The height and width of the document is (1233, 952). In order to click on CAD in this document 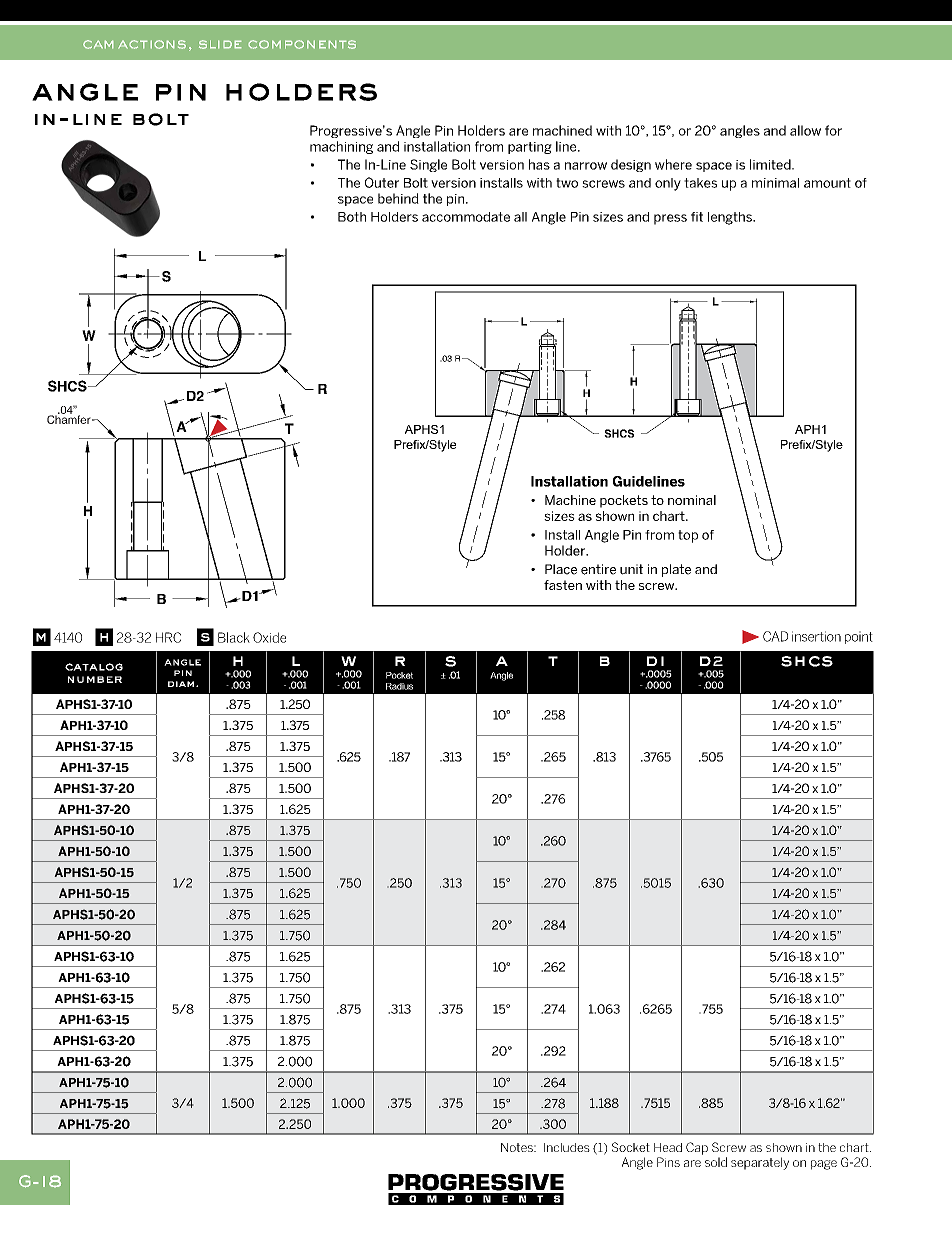, I will do `click(775, 636)`.
